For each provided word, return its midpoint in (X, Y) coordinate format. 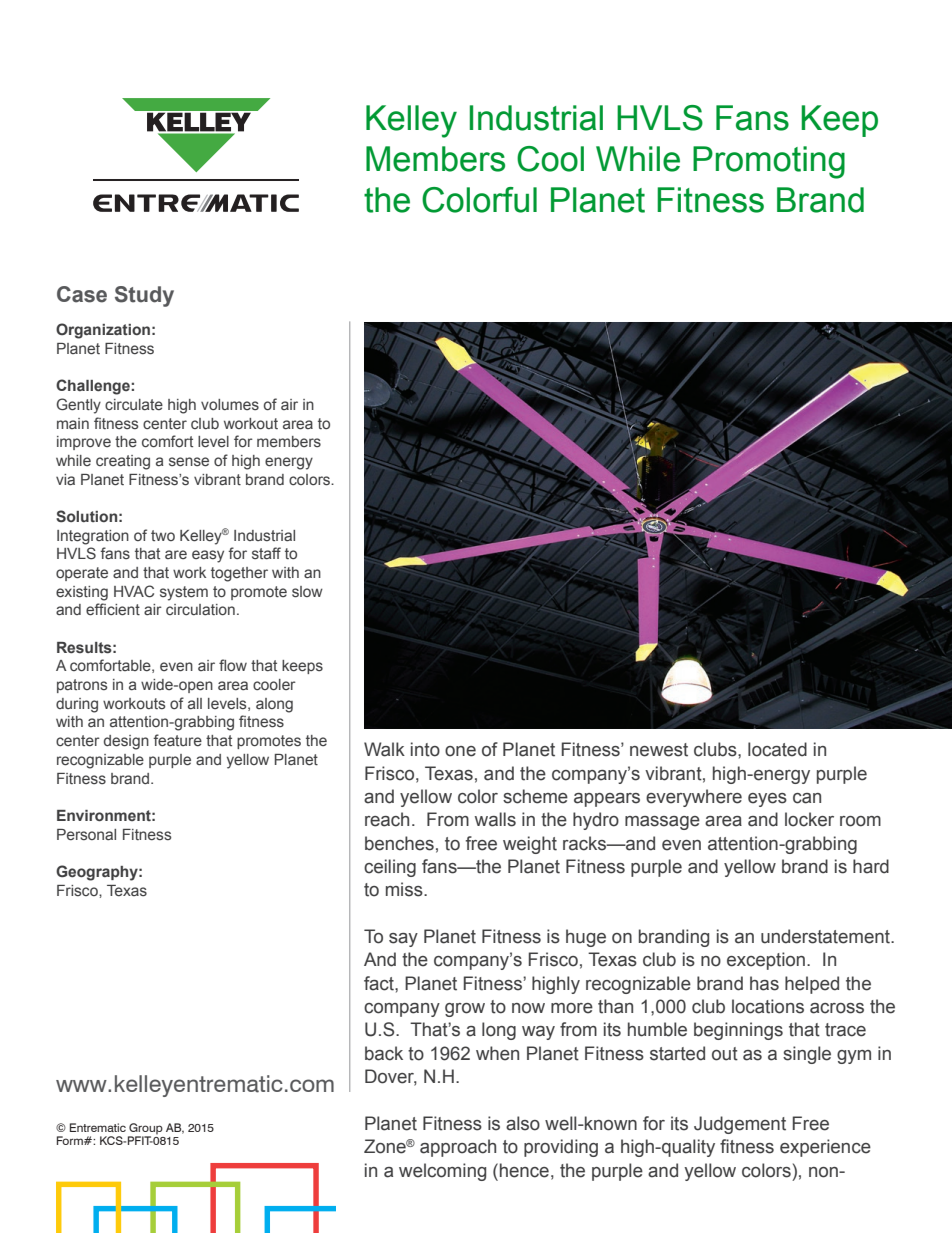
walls (495, 819)
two (163, 535)
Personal (86, 834)
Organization (103, 331)
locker (809, 819)
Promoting (769, 162)
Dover (391, 1077)
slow (307, 592)
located (777, 749)
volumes (230, 404)
